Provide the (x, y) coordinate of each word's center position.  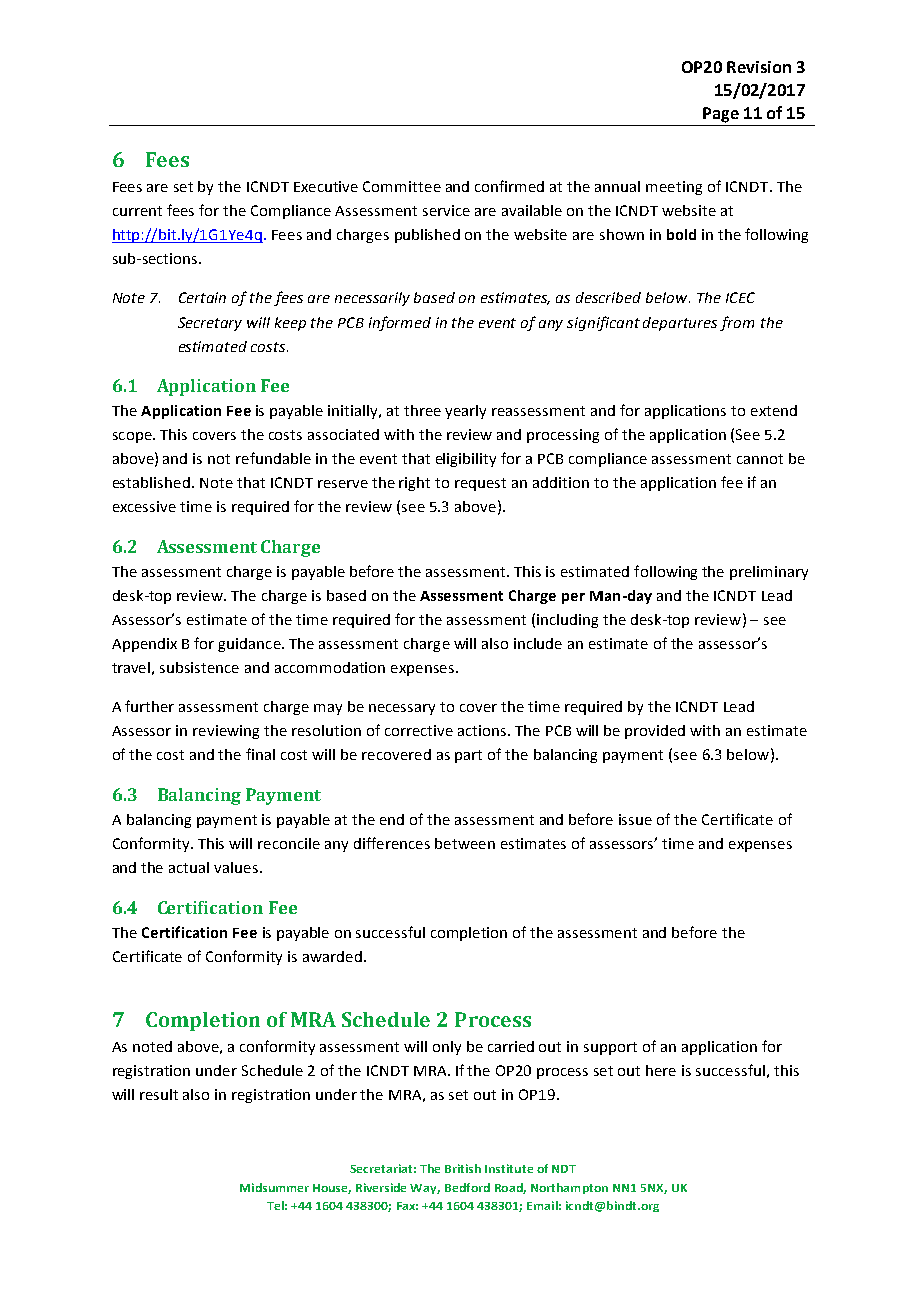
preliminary (769, 573)
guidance (250, 645)
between (465, 843)
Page (721, 115)
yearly (465, 412)
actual (189, 867)
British (463, 1168)
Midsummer (274, 1187)
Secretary (210, 324)
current (137, 211)
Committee (402, 186)
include (538, 643)
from (737, 323)
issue (635, 819)
